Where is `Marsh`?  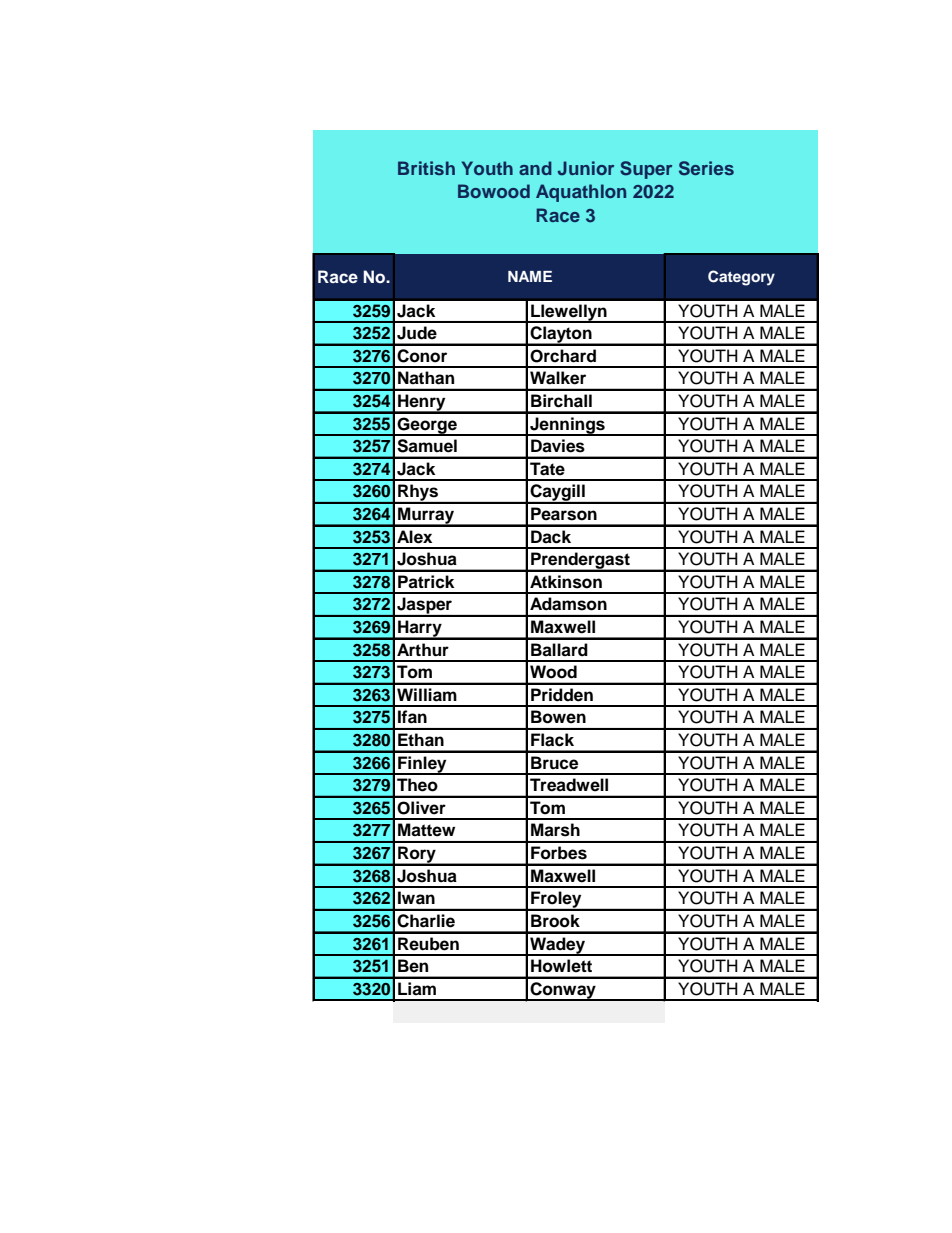 Marsh is located at coordinates (555, 830).
